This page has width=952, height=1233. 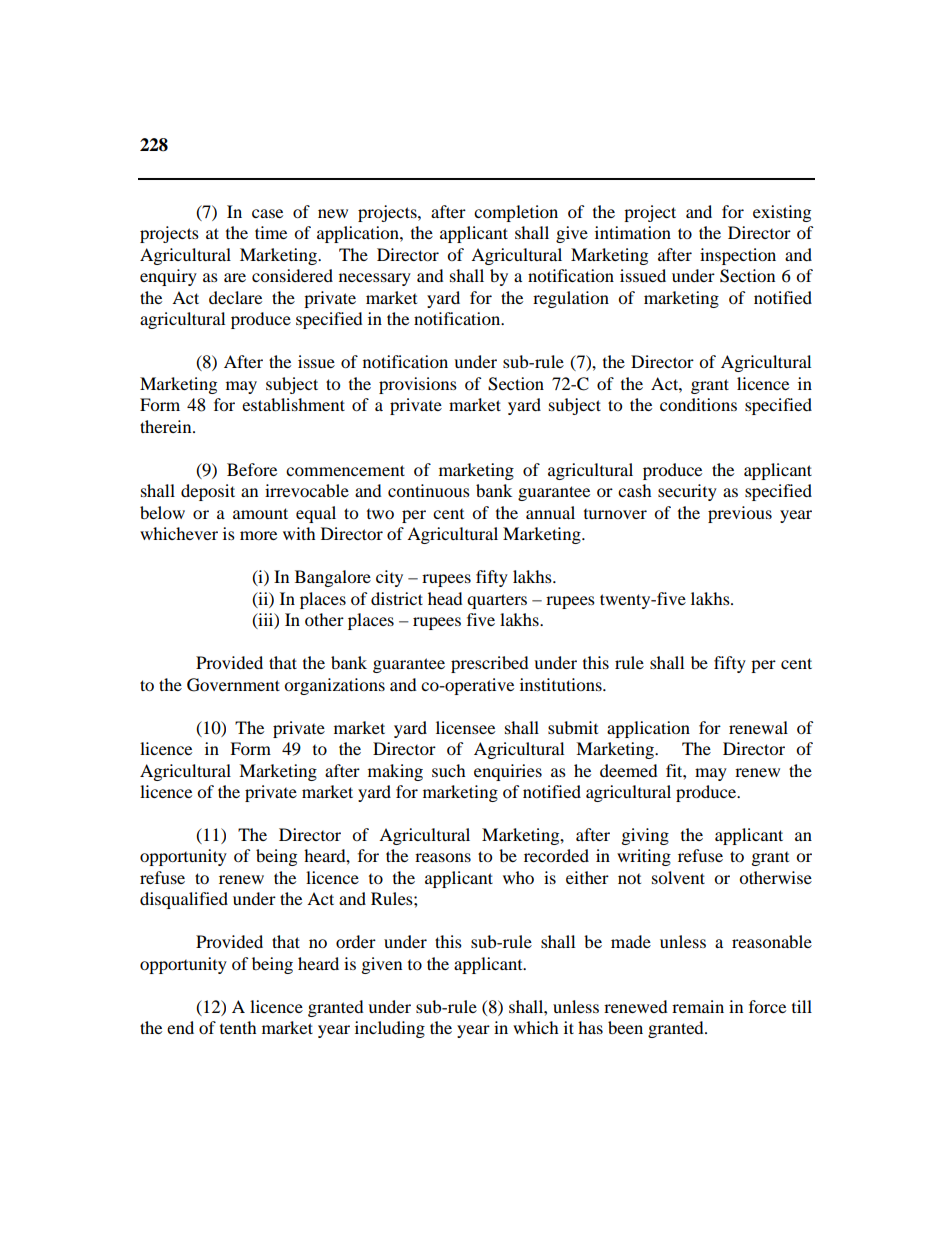 I want to click on quarters, so click(x=497, y=601).
